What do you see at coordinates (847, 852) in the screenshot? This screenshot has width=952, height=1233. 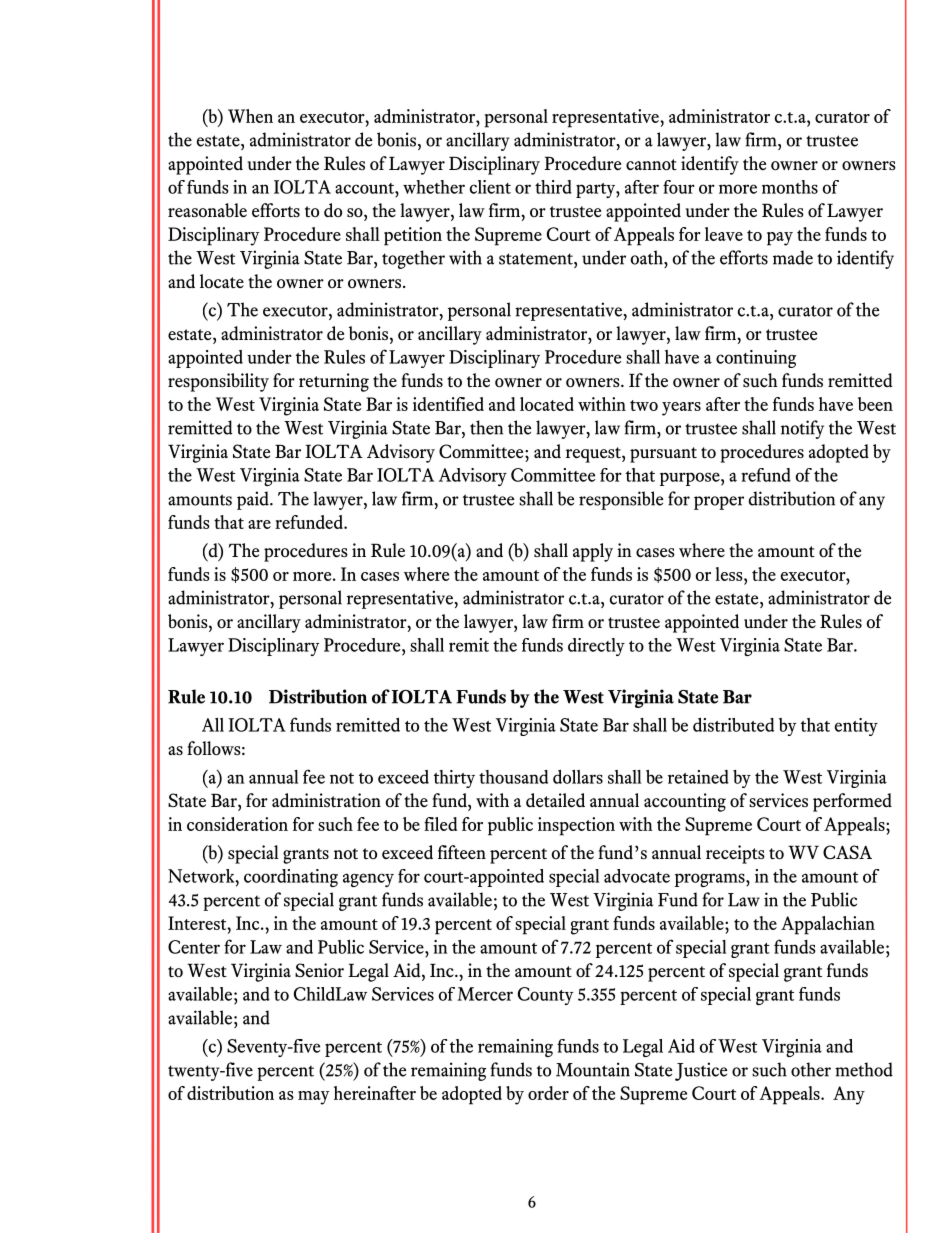 I see `CASA` at bounding box center [847, 852].
